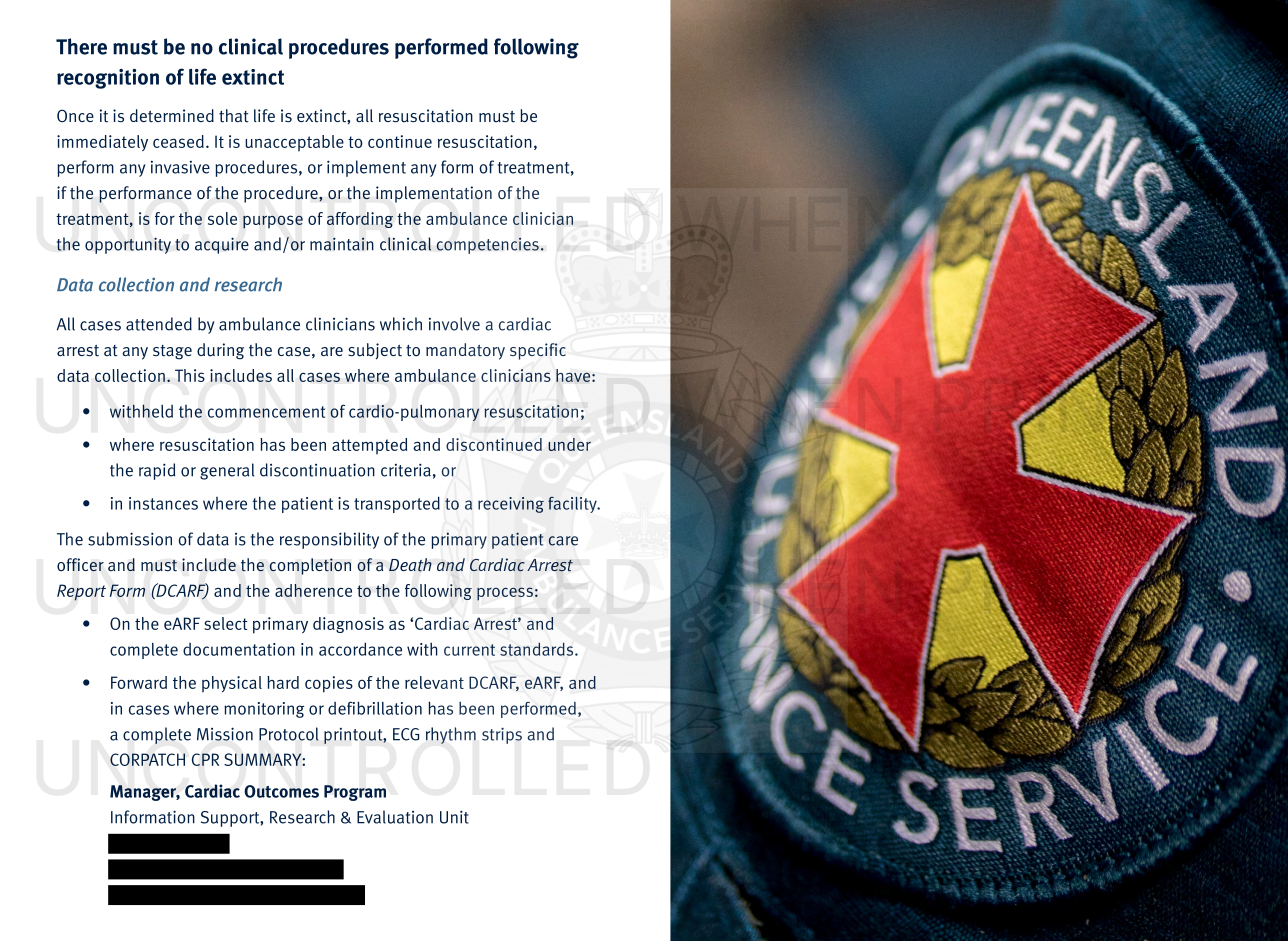 The height and width of the document is (941, 1288). What do you see at coordinates (294, 143) in the document?
I see `unacceptable` at bounding box center [294, 143].
